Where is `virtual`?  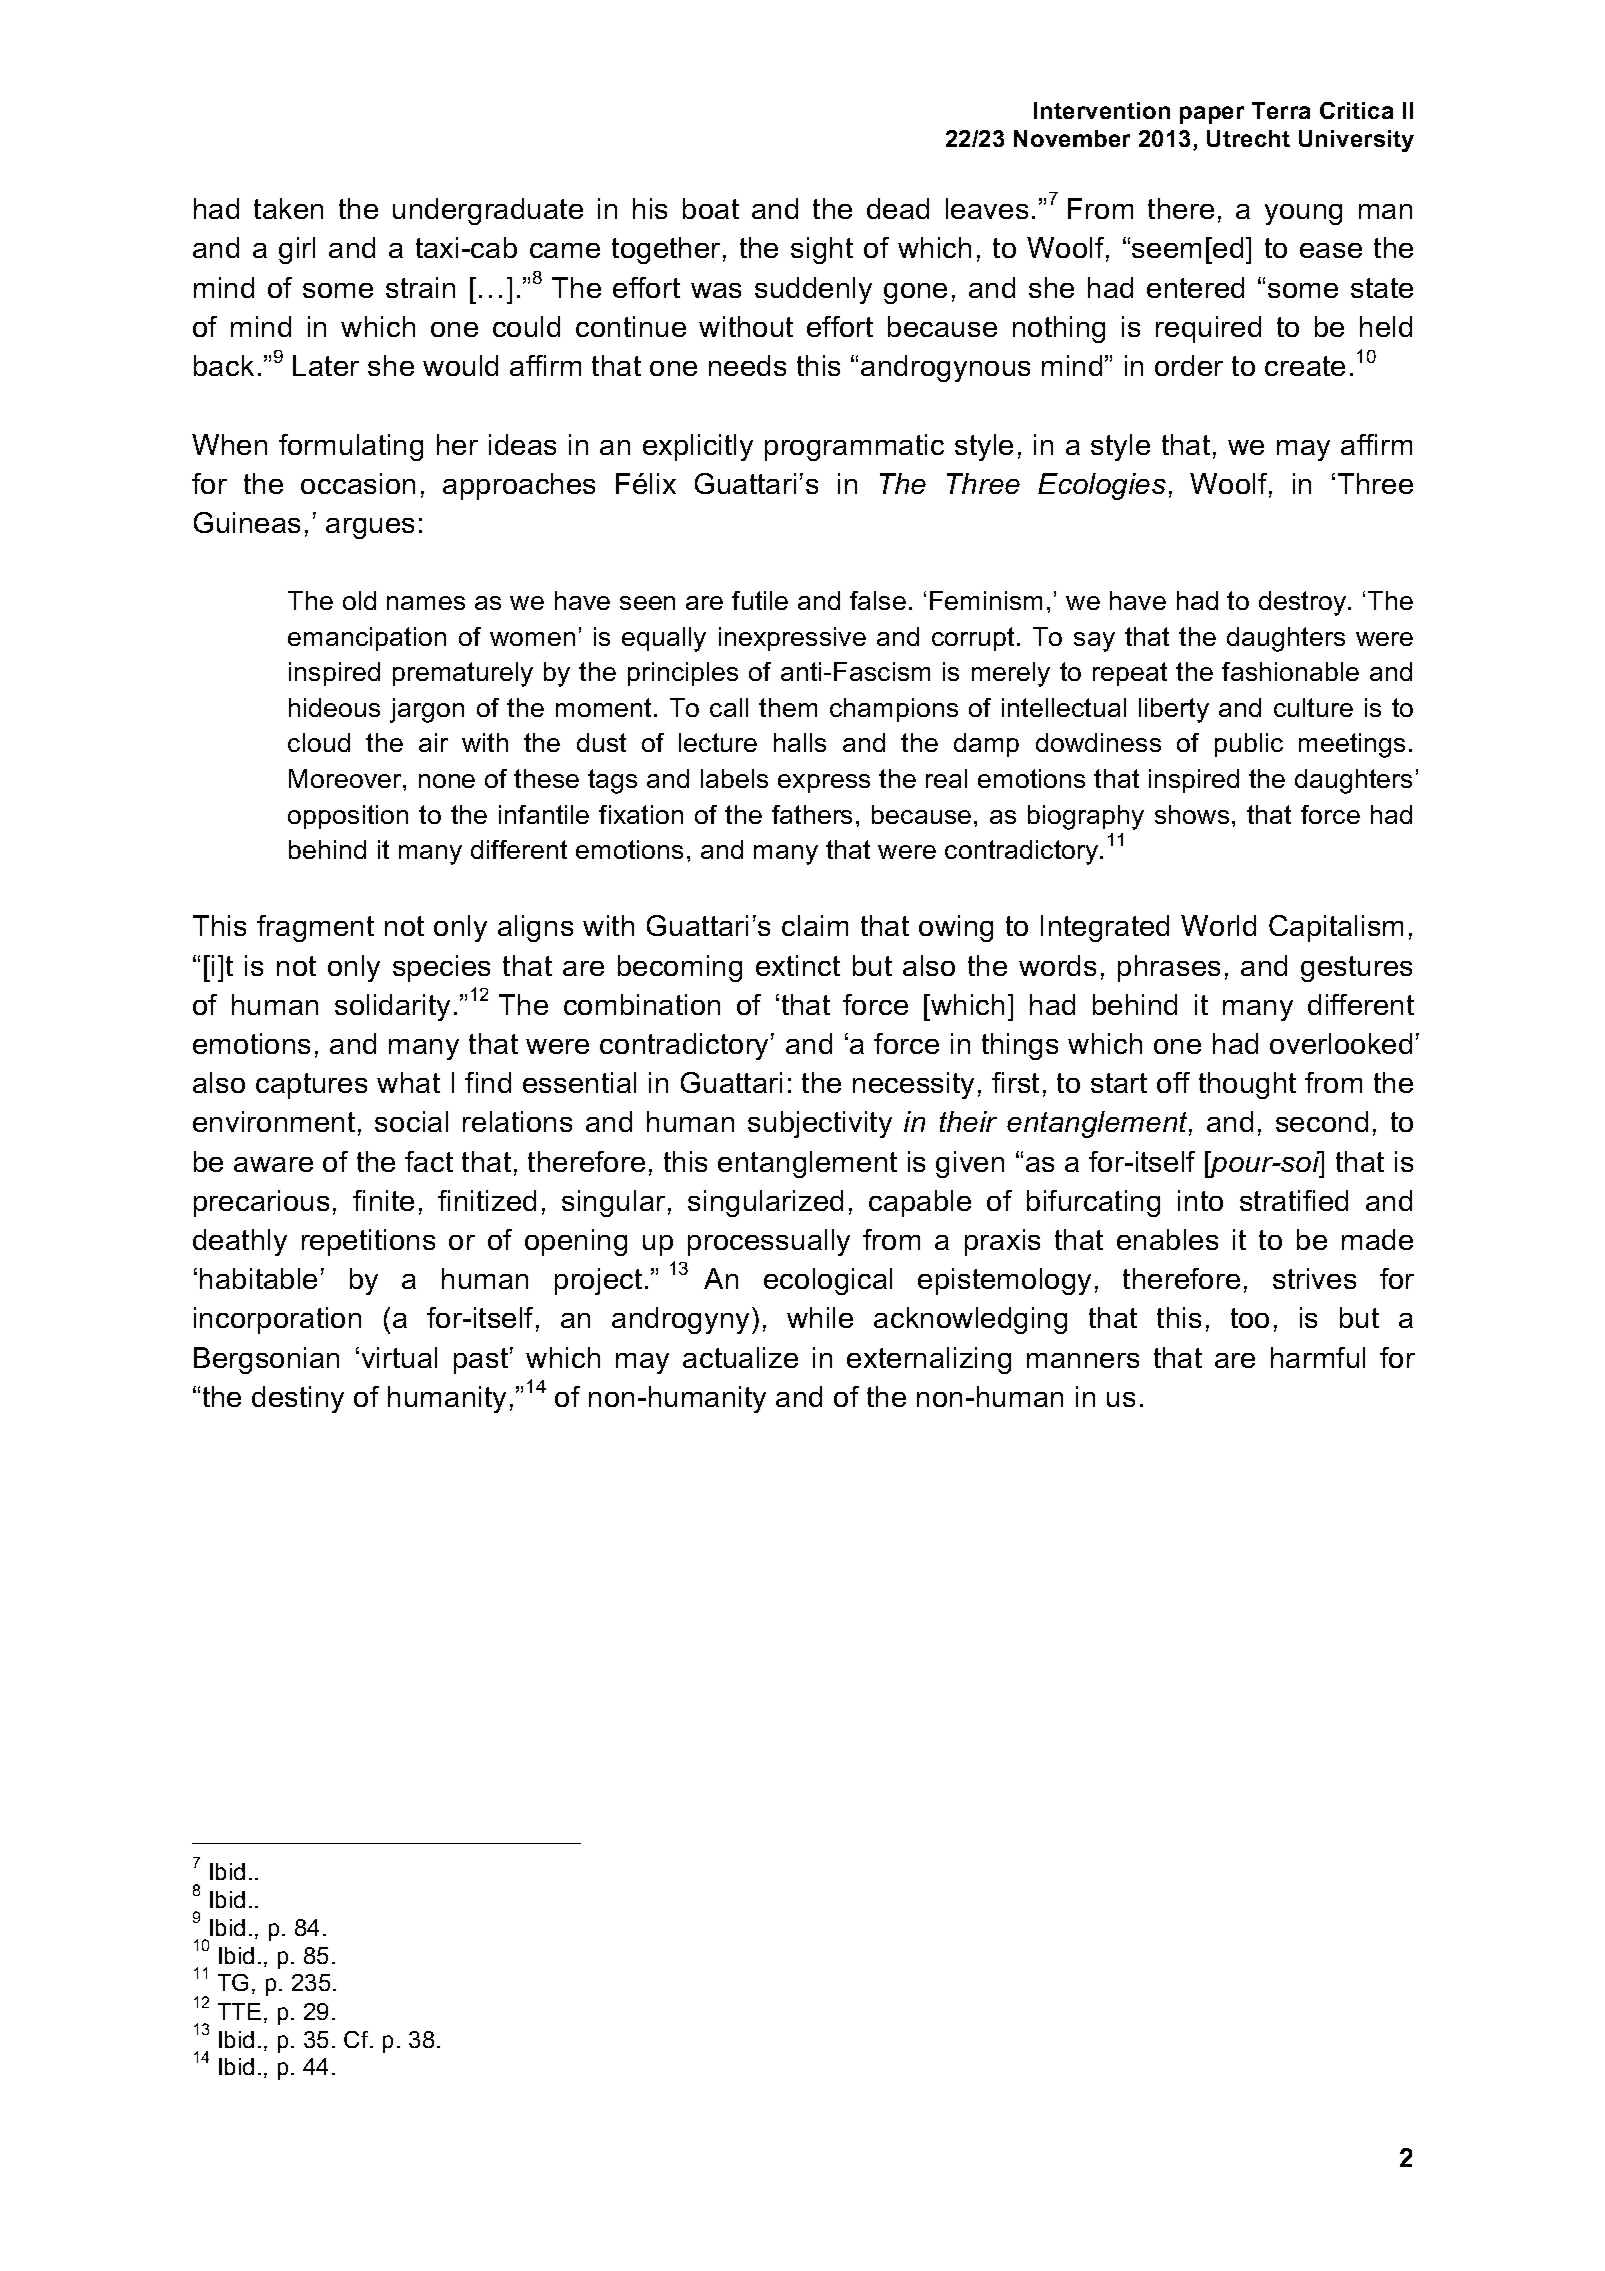 virtual is located at coordinates (399, 1357).
